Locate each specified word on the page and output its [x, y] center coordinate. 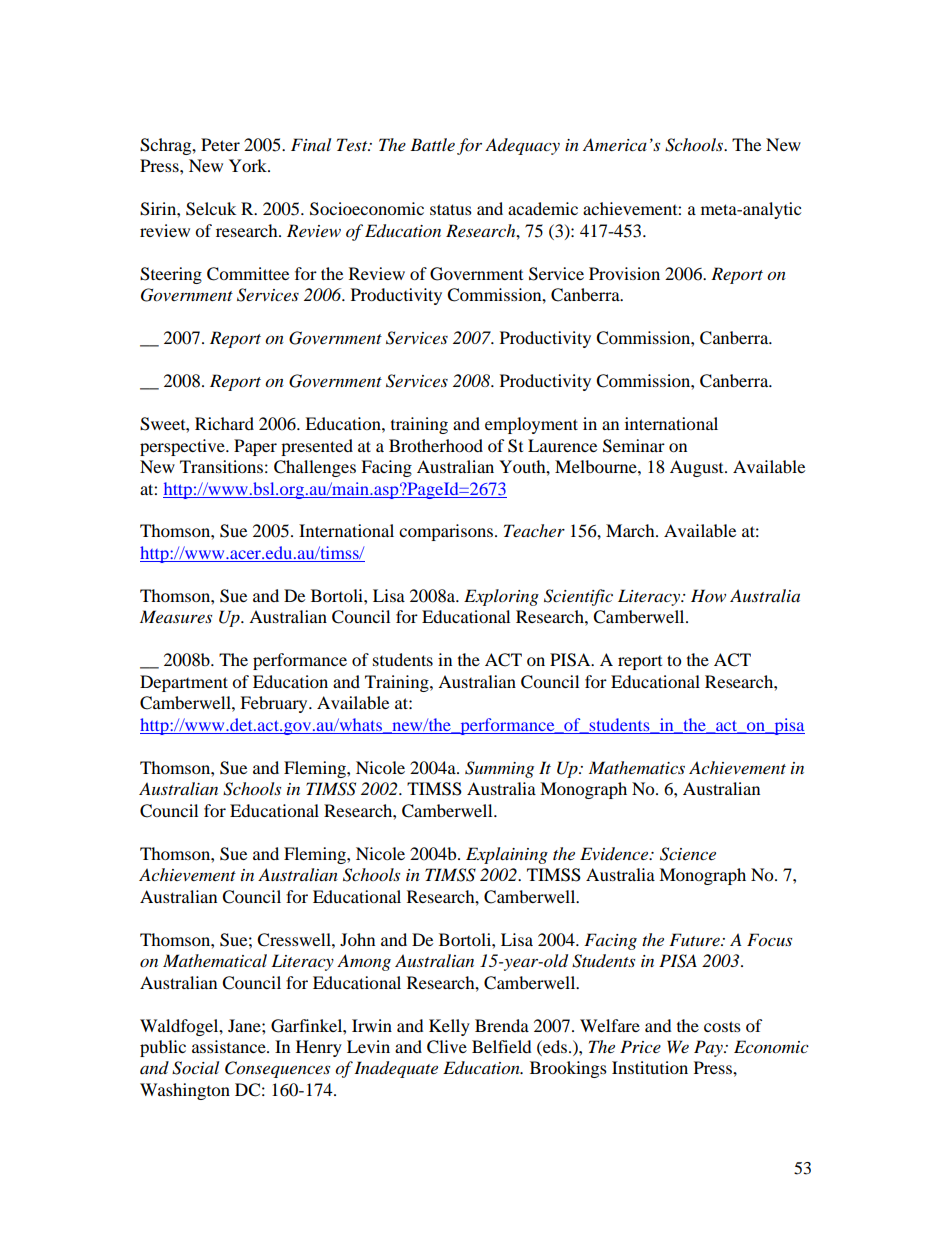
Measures [176, 616]
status [451, 209]
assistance [230, 1046]
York [249, 165]
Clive [447, 1047]
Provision [624, 273]
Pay [709, 1048]
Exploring [501, 597]
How [708, 595]
